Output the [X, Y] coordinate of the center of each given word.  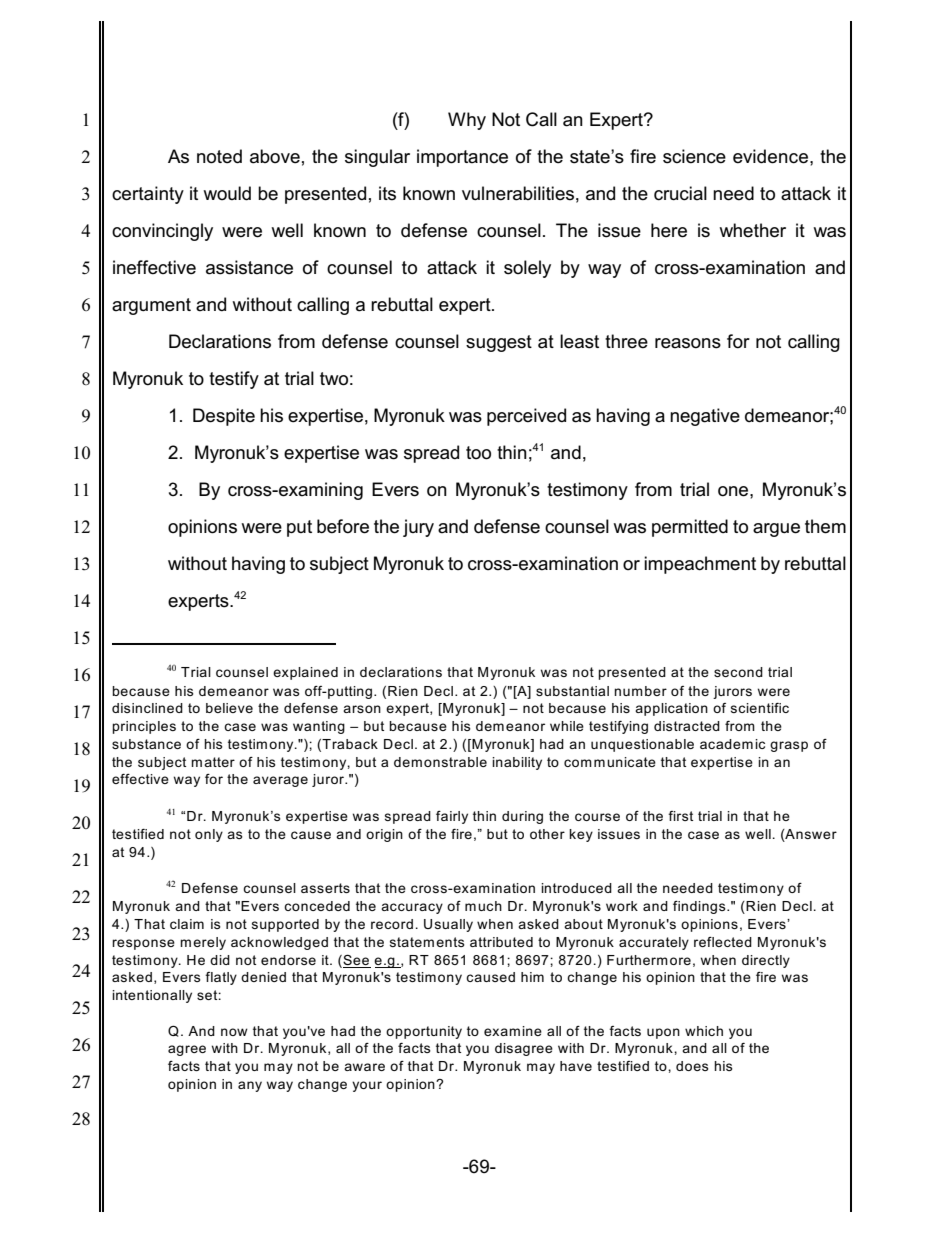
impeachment [700, 565]
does [692, 1066]
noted [219, 156]
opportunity [424, 1032]
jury [418, 528]
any [250, 1086]
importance [462, 158]
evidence [770, 156]
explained [305, 673]
